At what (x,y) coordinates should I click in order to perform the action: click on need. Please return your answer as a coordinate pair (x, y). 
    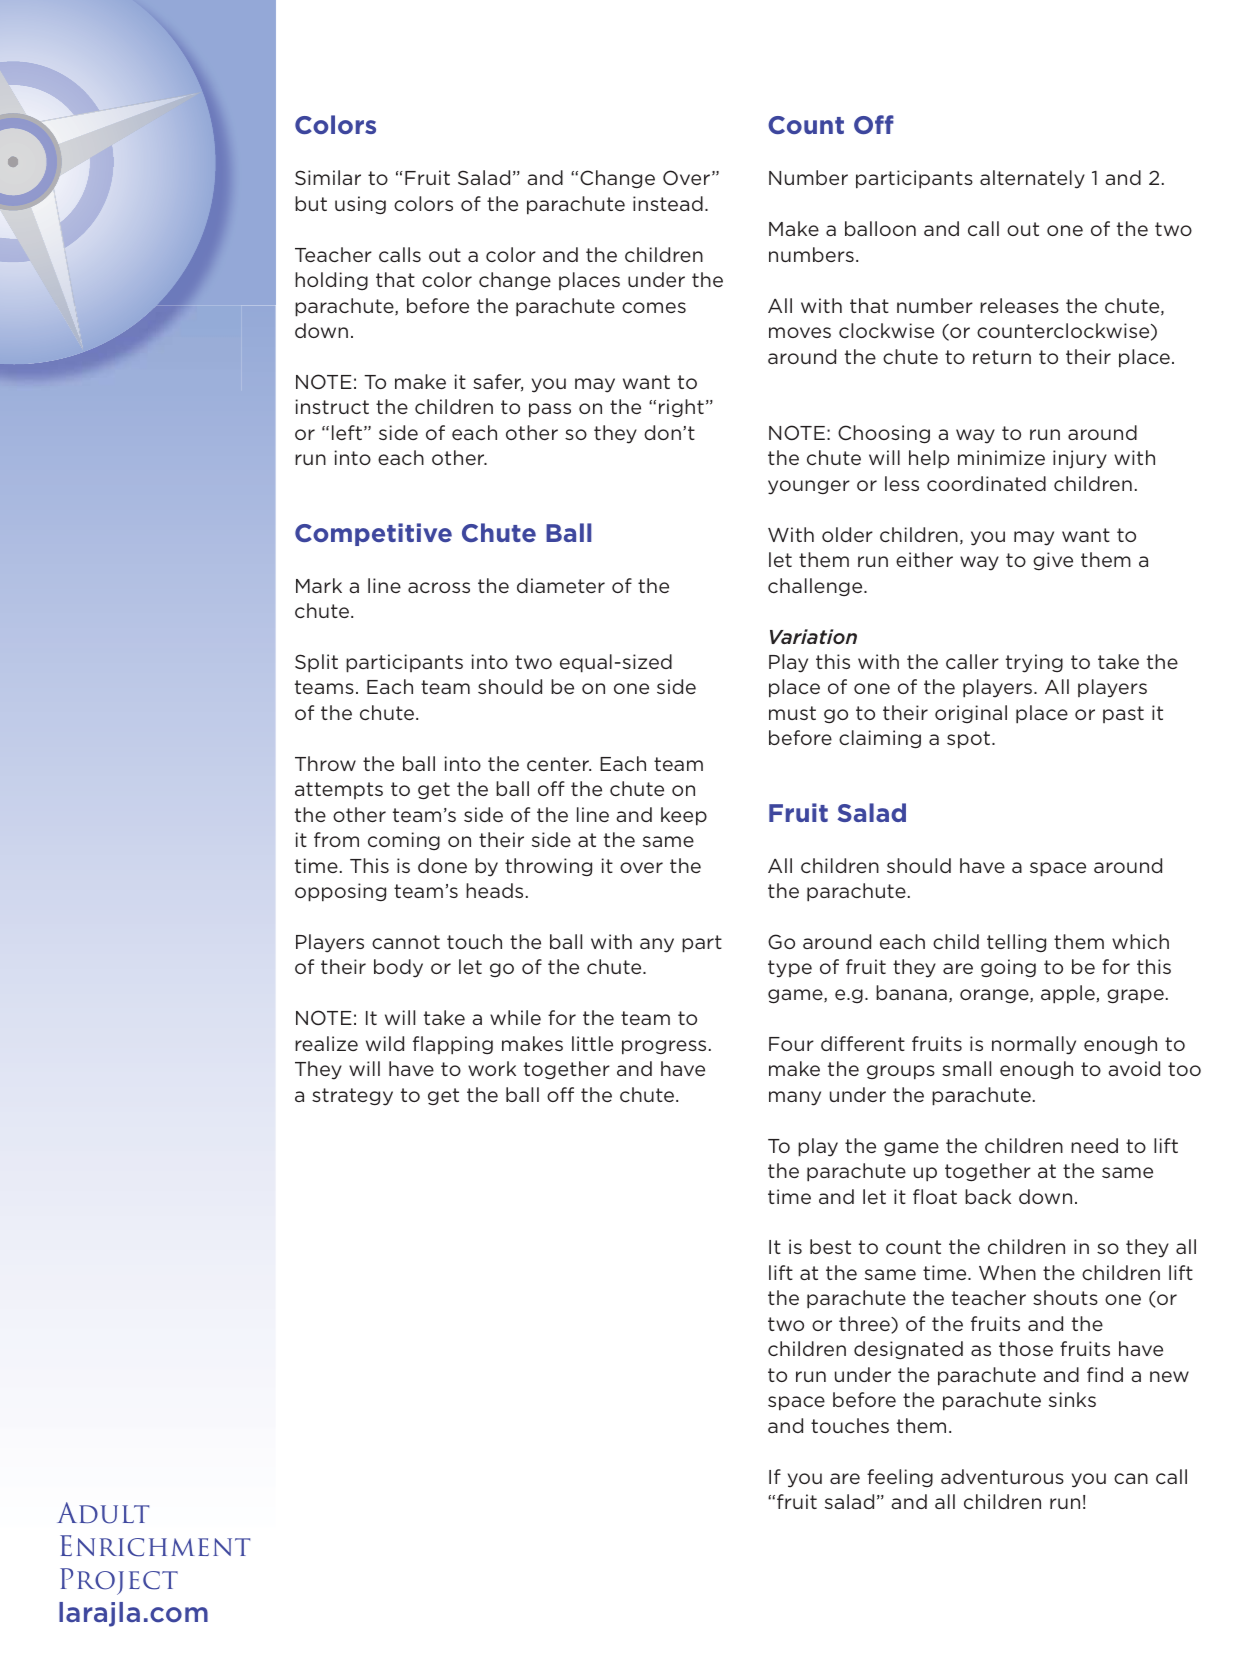
    Looking at the image, I should click on (1094, 1145).
